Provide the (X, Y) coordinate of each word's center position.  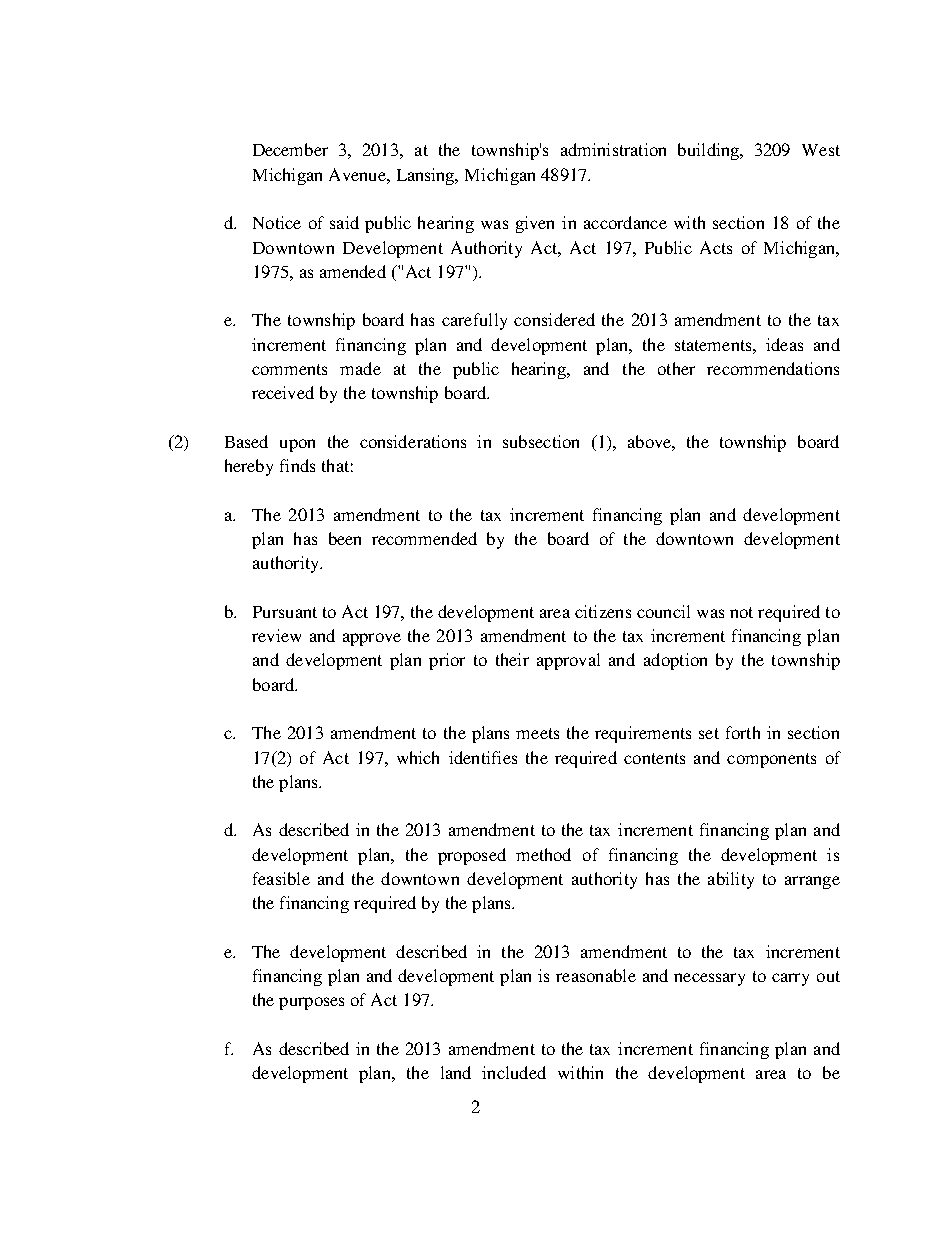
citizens (603, 611)
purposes (311, 1003)
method (543, 854)
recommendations (773, 368)
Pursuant (285, 612)
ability (731, 880)
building (710, 151)
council (663, 611)
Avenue (358, 174)
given (535, 224)
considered (554, 319)
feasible (281, 878)
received (283, 392)
